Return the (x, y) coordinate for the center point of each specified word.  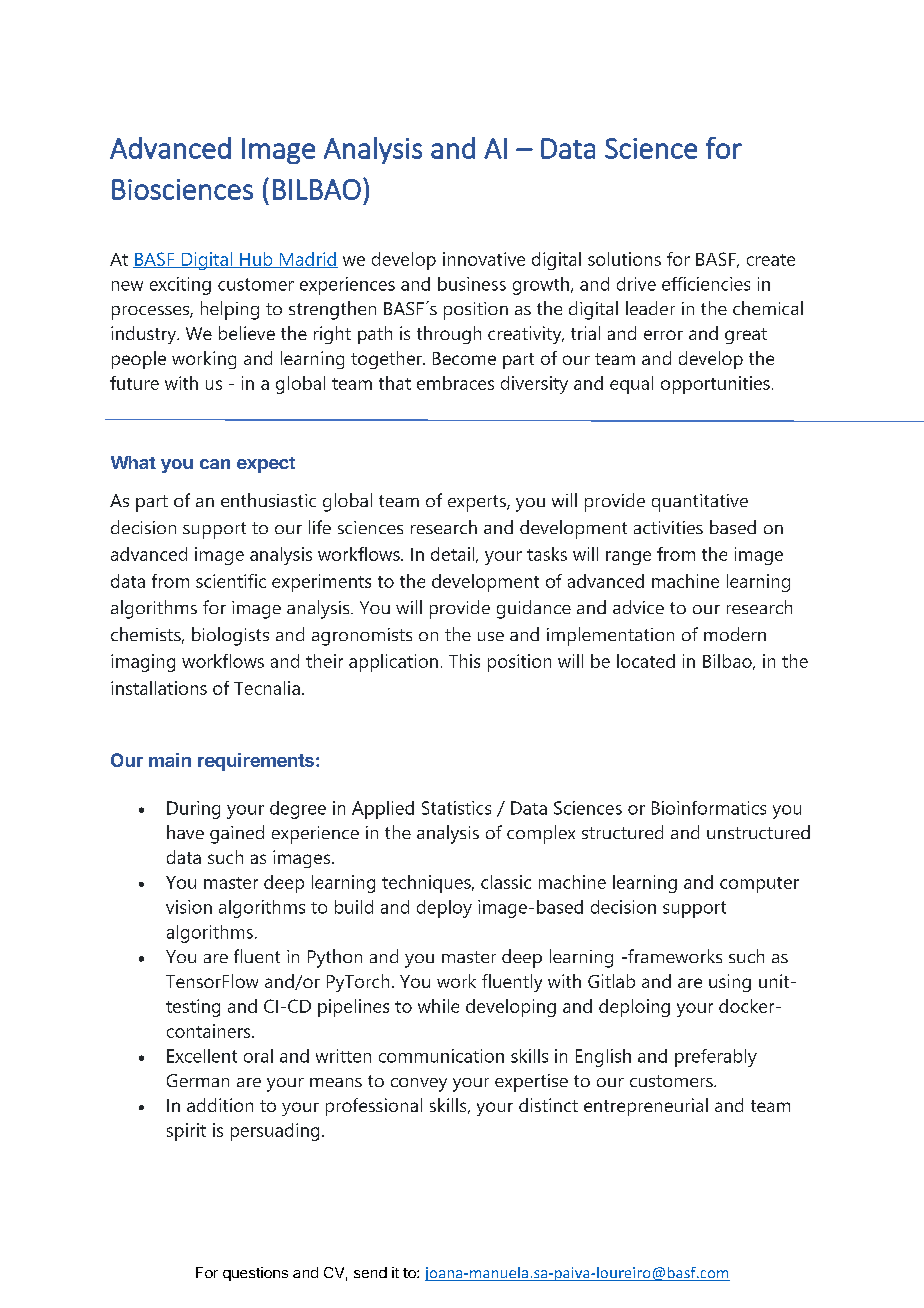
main (170, 760)
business (472, 284)
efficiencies (706, 284)
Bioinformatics (709, 808)
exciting (180, 286)
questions (255, 1274)
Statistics (456, 808)
